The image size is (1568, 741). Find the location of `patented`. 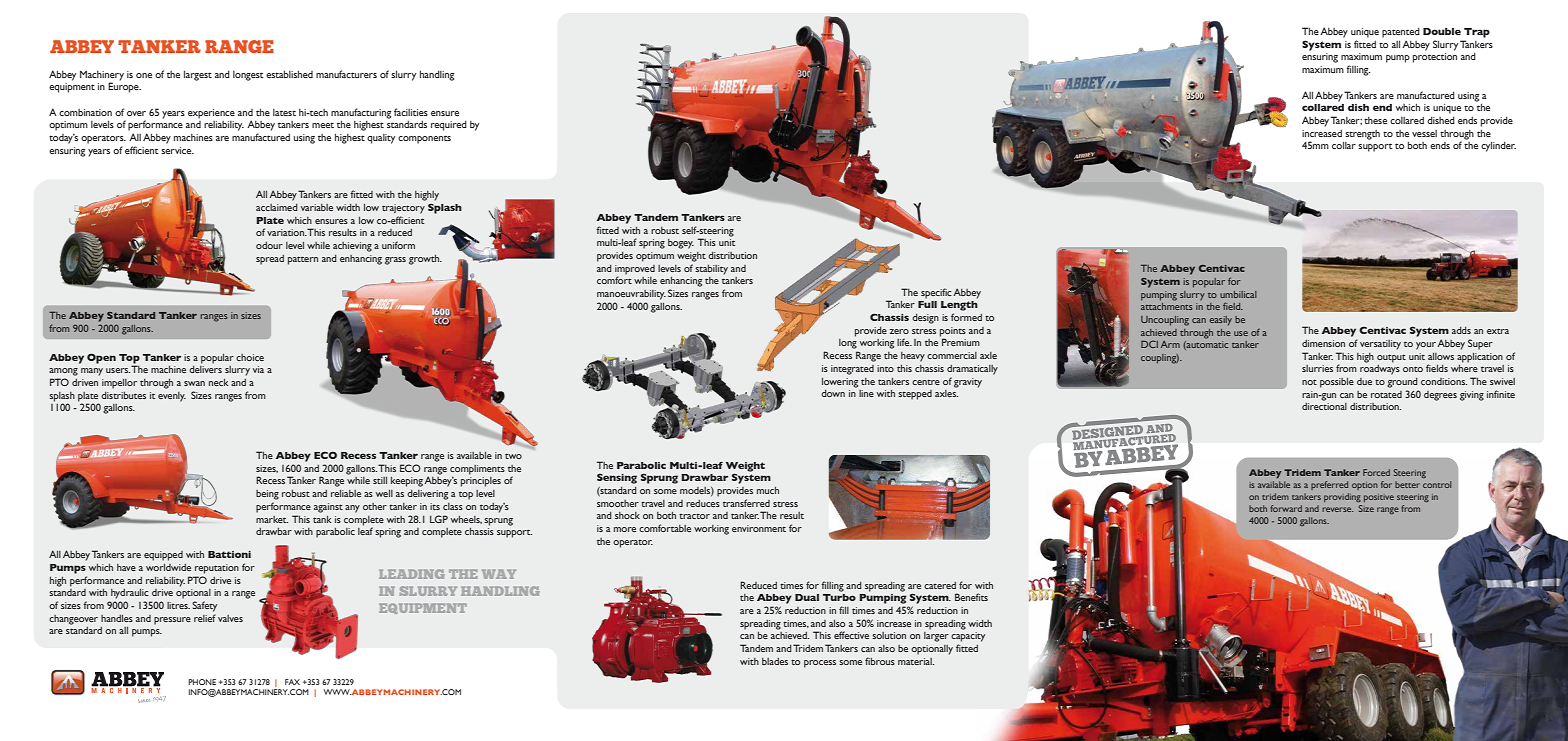

patented is located at coordinates (1401, 32).
